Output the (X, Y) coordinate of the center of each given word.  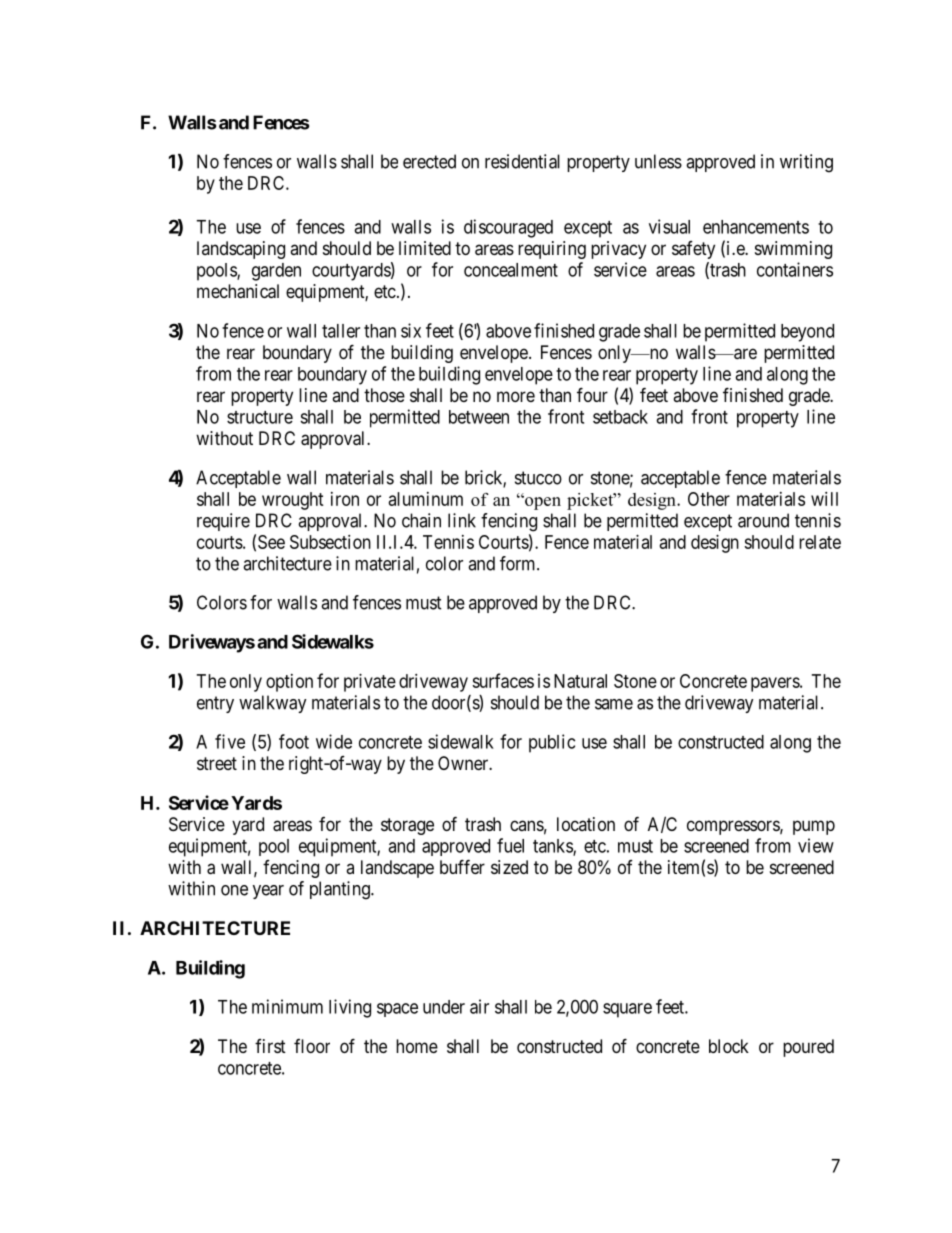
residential (522, 161)
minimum (287, 1006)
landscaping (241, 250)
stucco (538, 478)
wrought (293, 501)
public (552, 743)
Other (709, 499)
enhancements (756, 227)
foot (294, 741)
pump (814, 827)
